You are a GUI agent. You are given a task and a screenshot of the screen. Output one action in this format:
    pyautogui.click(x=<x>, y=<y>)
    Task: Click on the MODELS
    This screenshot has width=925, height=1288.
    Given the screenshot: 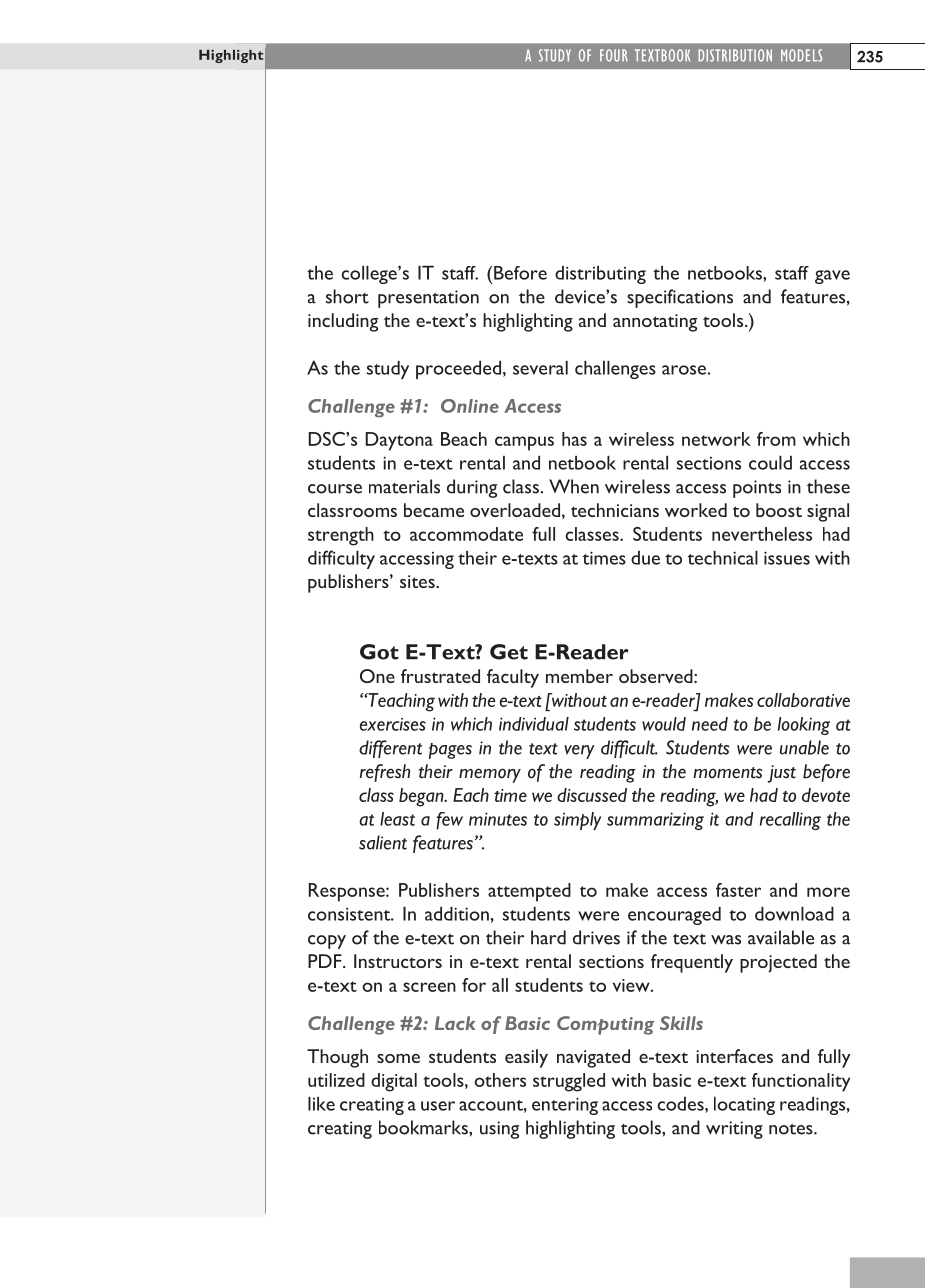 What is the action you would take?
    pyautogui.click(x=801, y=55)
